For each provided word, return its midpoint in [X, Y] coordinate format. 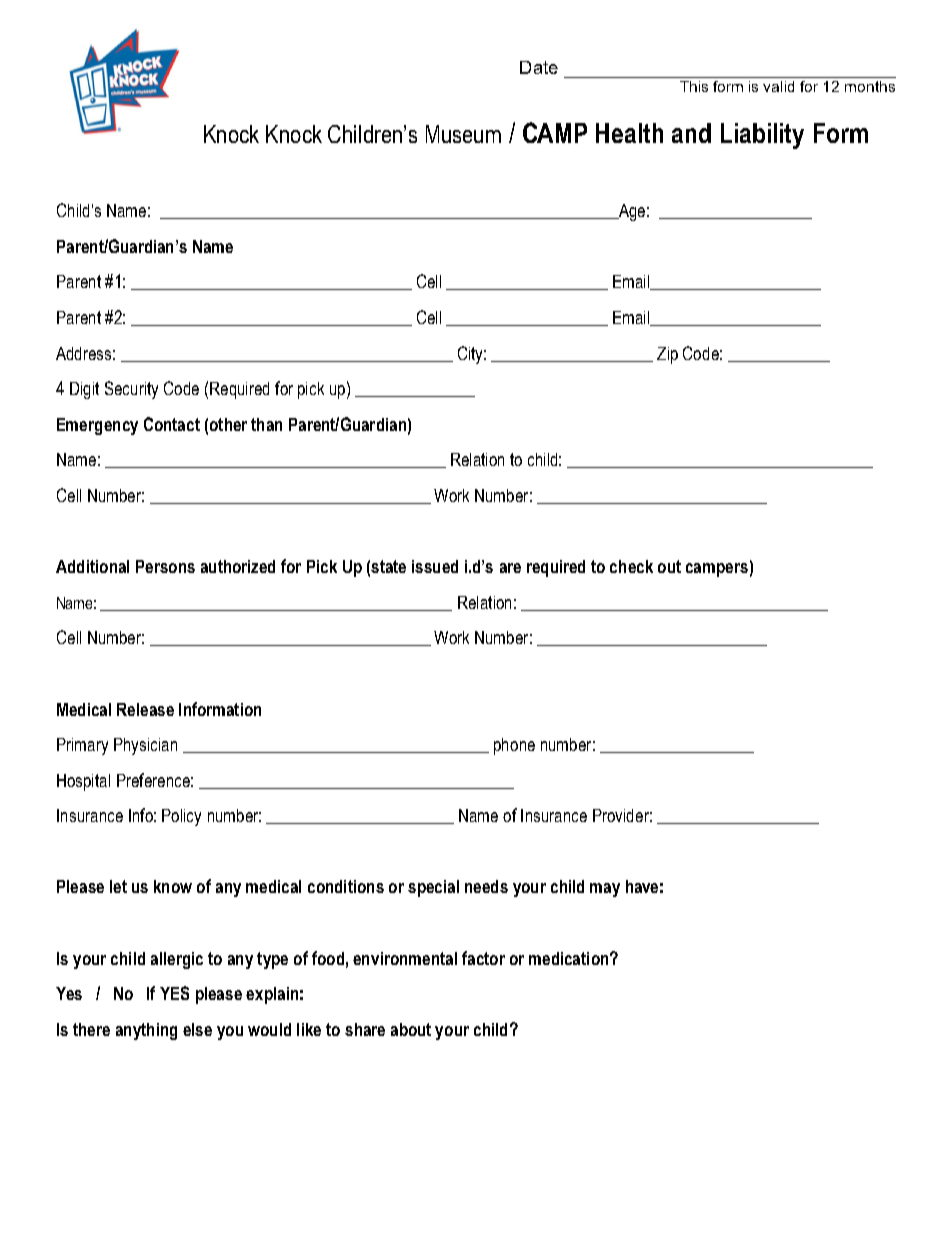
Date [539, 67]
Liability [762, 136]
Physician [145, 746]
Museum [463, 134]
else [197, 1029]
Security [131, 390]
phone [514, 746]
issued [435, 566]
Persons [165, 566]
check [631, 566]
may [605, 890]
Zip [667, 355]
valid [778, 86]
